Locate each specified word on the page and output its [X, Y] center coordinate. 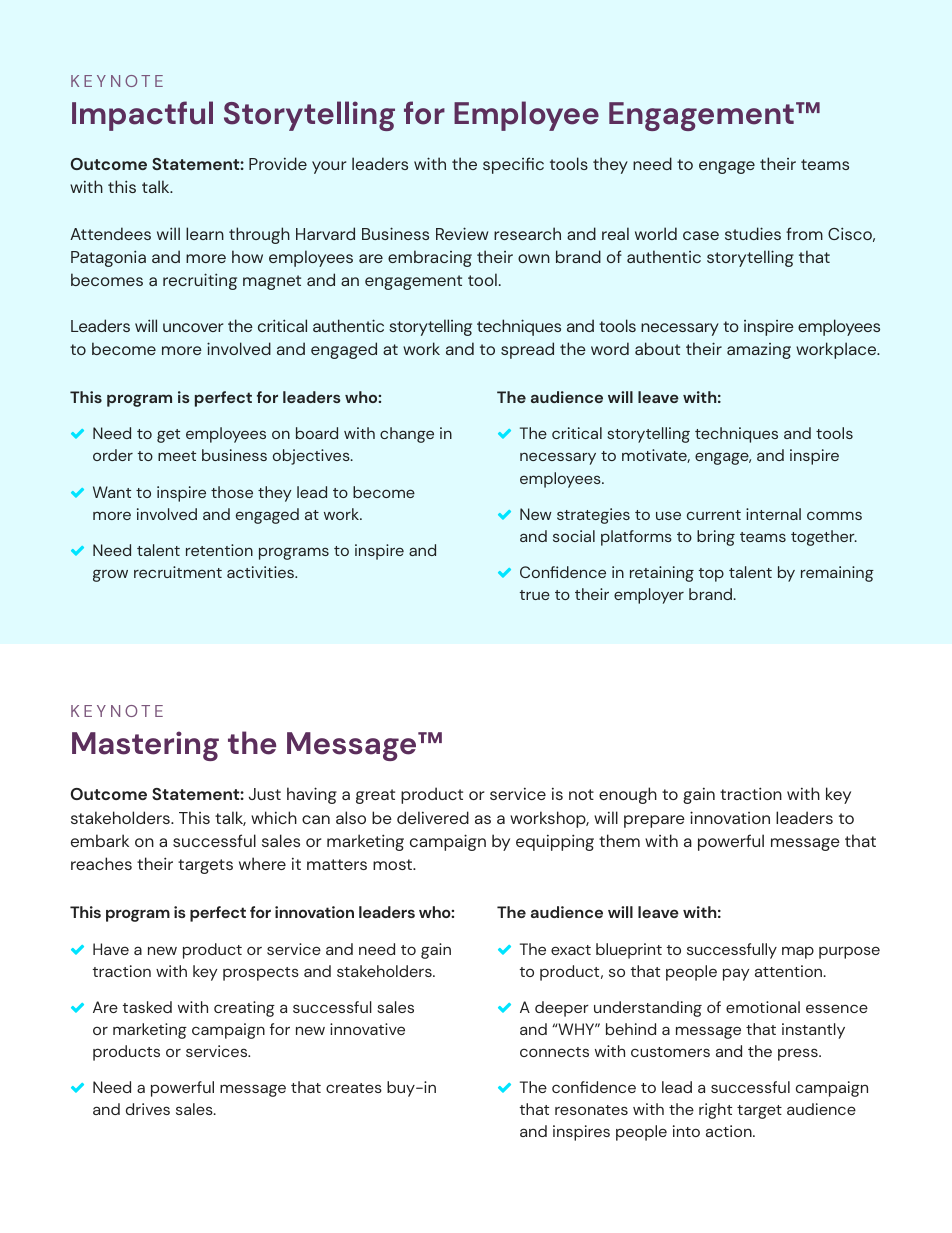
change [407, 435]
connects [554, 1052]
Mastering [145, 746]
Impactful [142, 116]
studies [753, 233]
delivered [433, 817]
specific [513, 165]
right [715, 1111]
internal [773, 514]
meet [177, 456]
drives [148, 1109]
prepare [654, 821]
